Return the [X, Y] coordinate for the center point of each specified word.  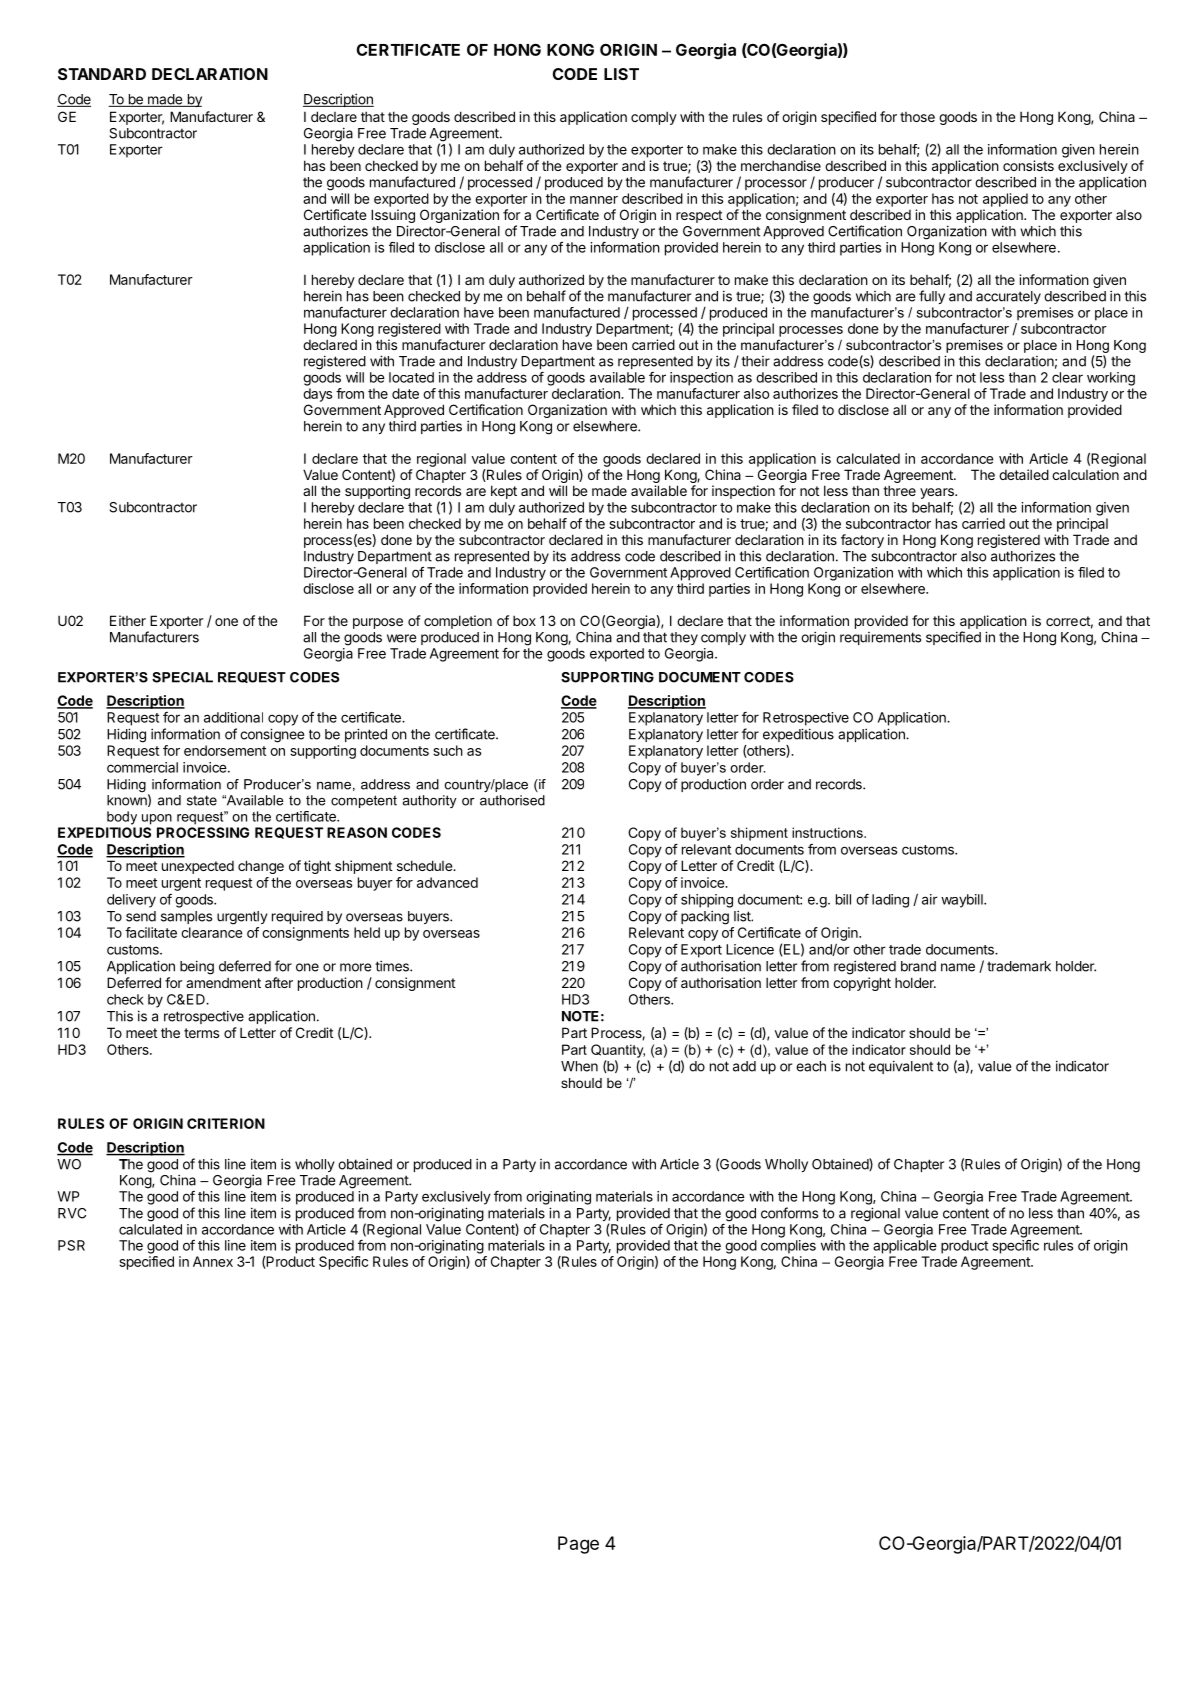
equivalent [901, 1067]
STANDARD [102, 74]
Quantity [618, 1051]
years [938, 493]
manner [594, 200]
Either [128, 620]
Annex [213, 1261]
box [524, 620]
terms [201, 1033]
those [917, 117]
